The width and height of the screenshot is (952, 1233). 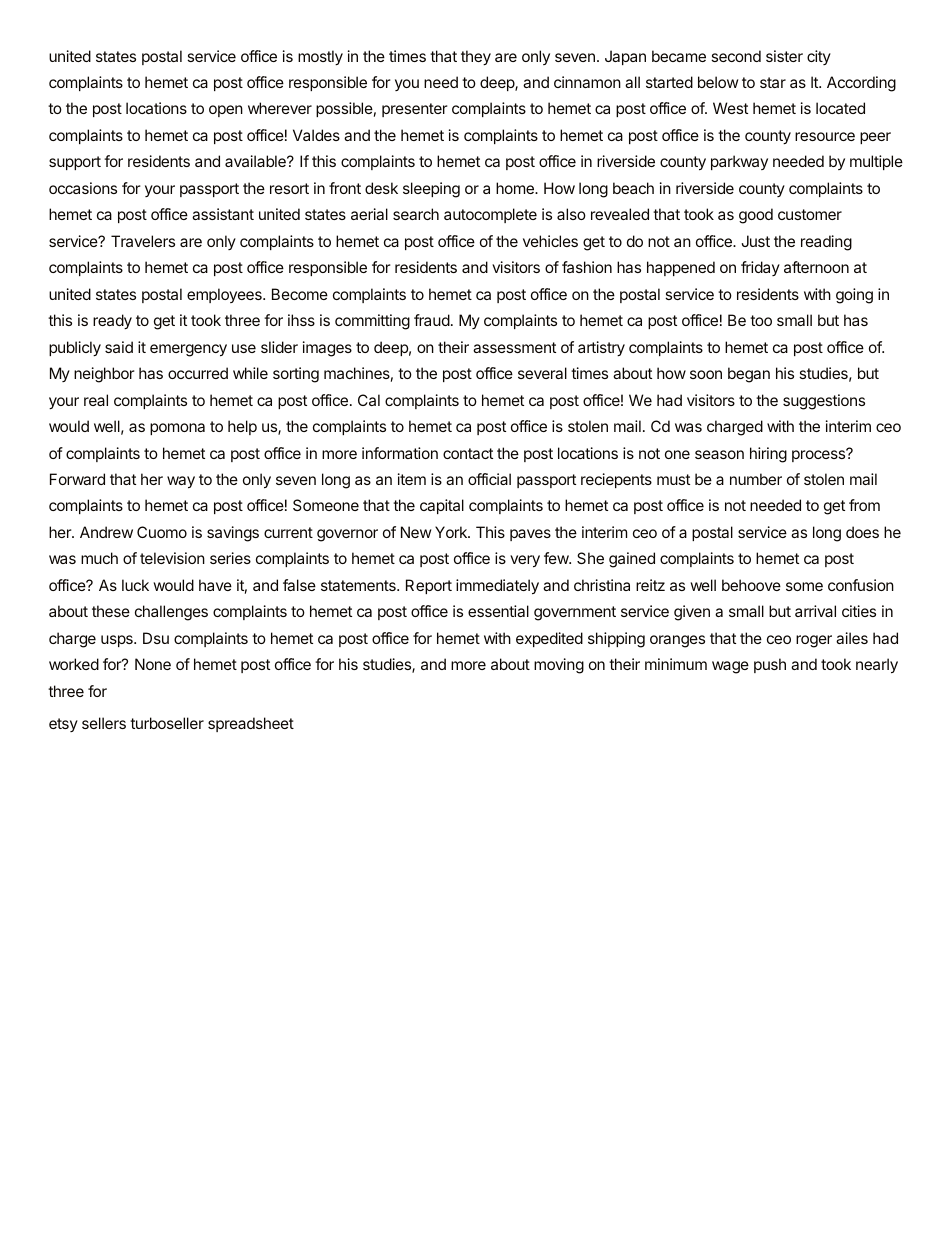 What do you see at coordinates (770, 665) in the screenshot?
I see `push` at bounding box center [770, 665].
